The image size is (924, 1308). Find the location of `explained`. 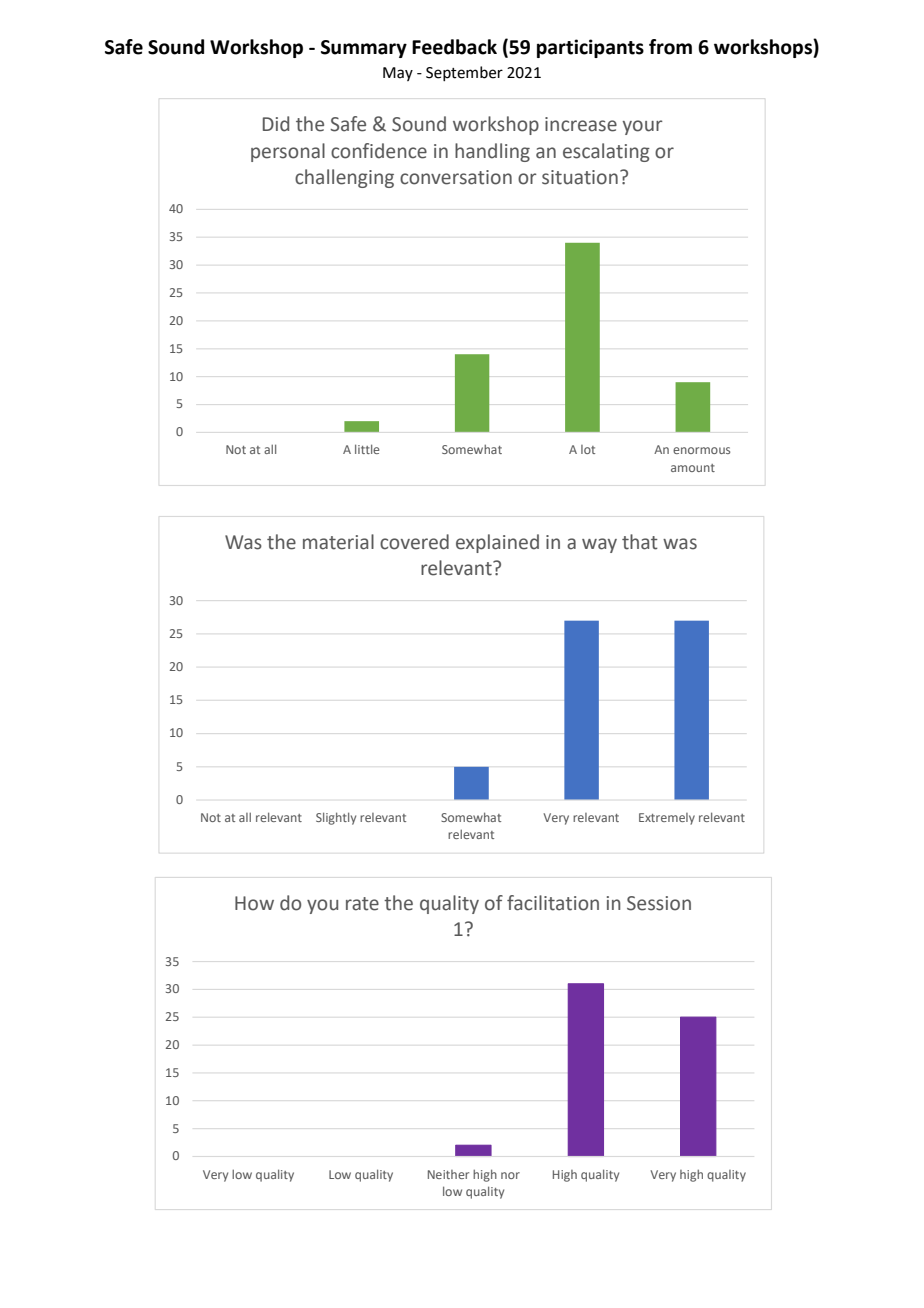

explained is located at coordinates (497, 543).
